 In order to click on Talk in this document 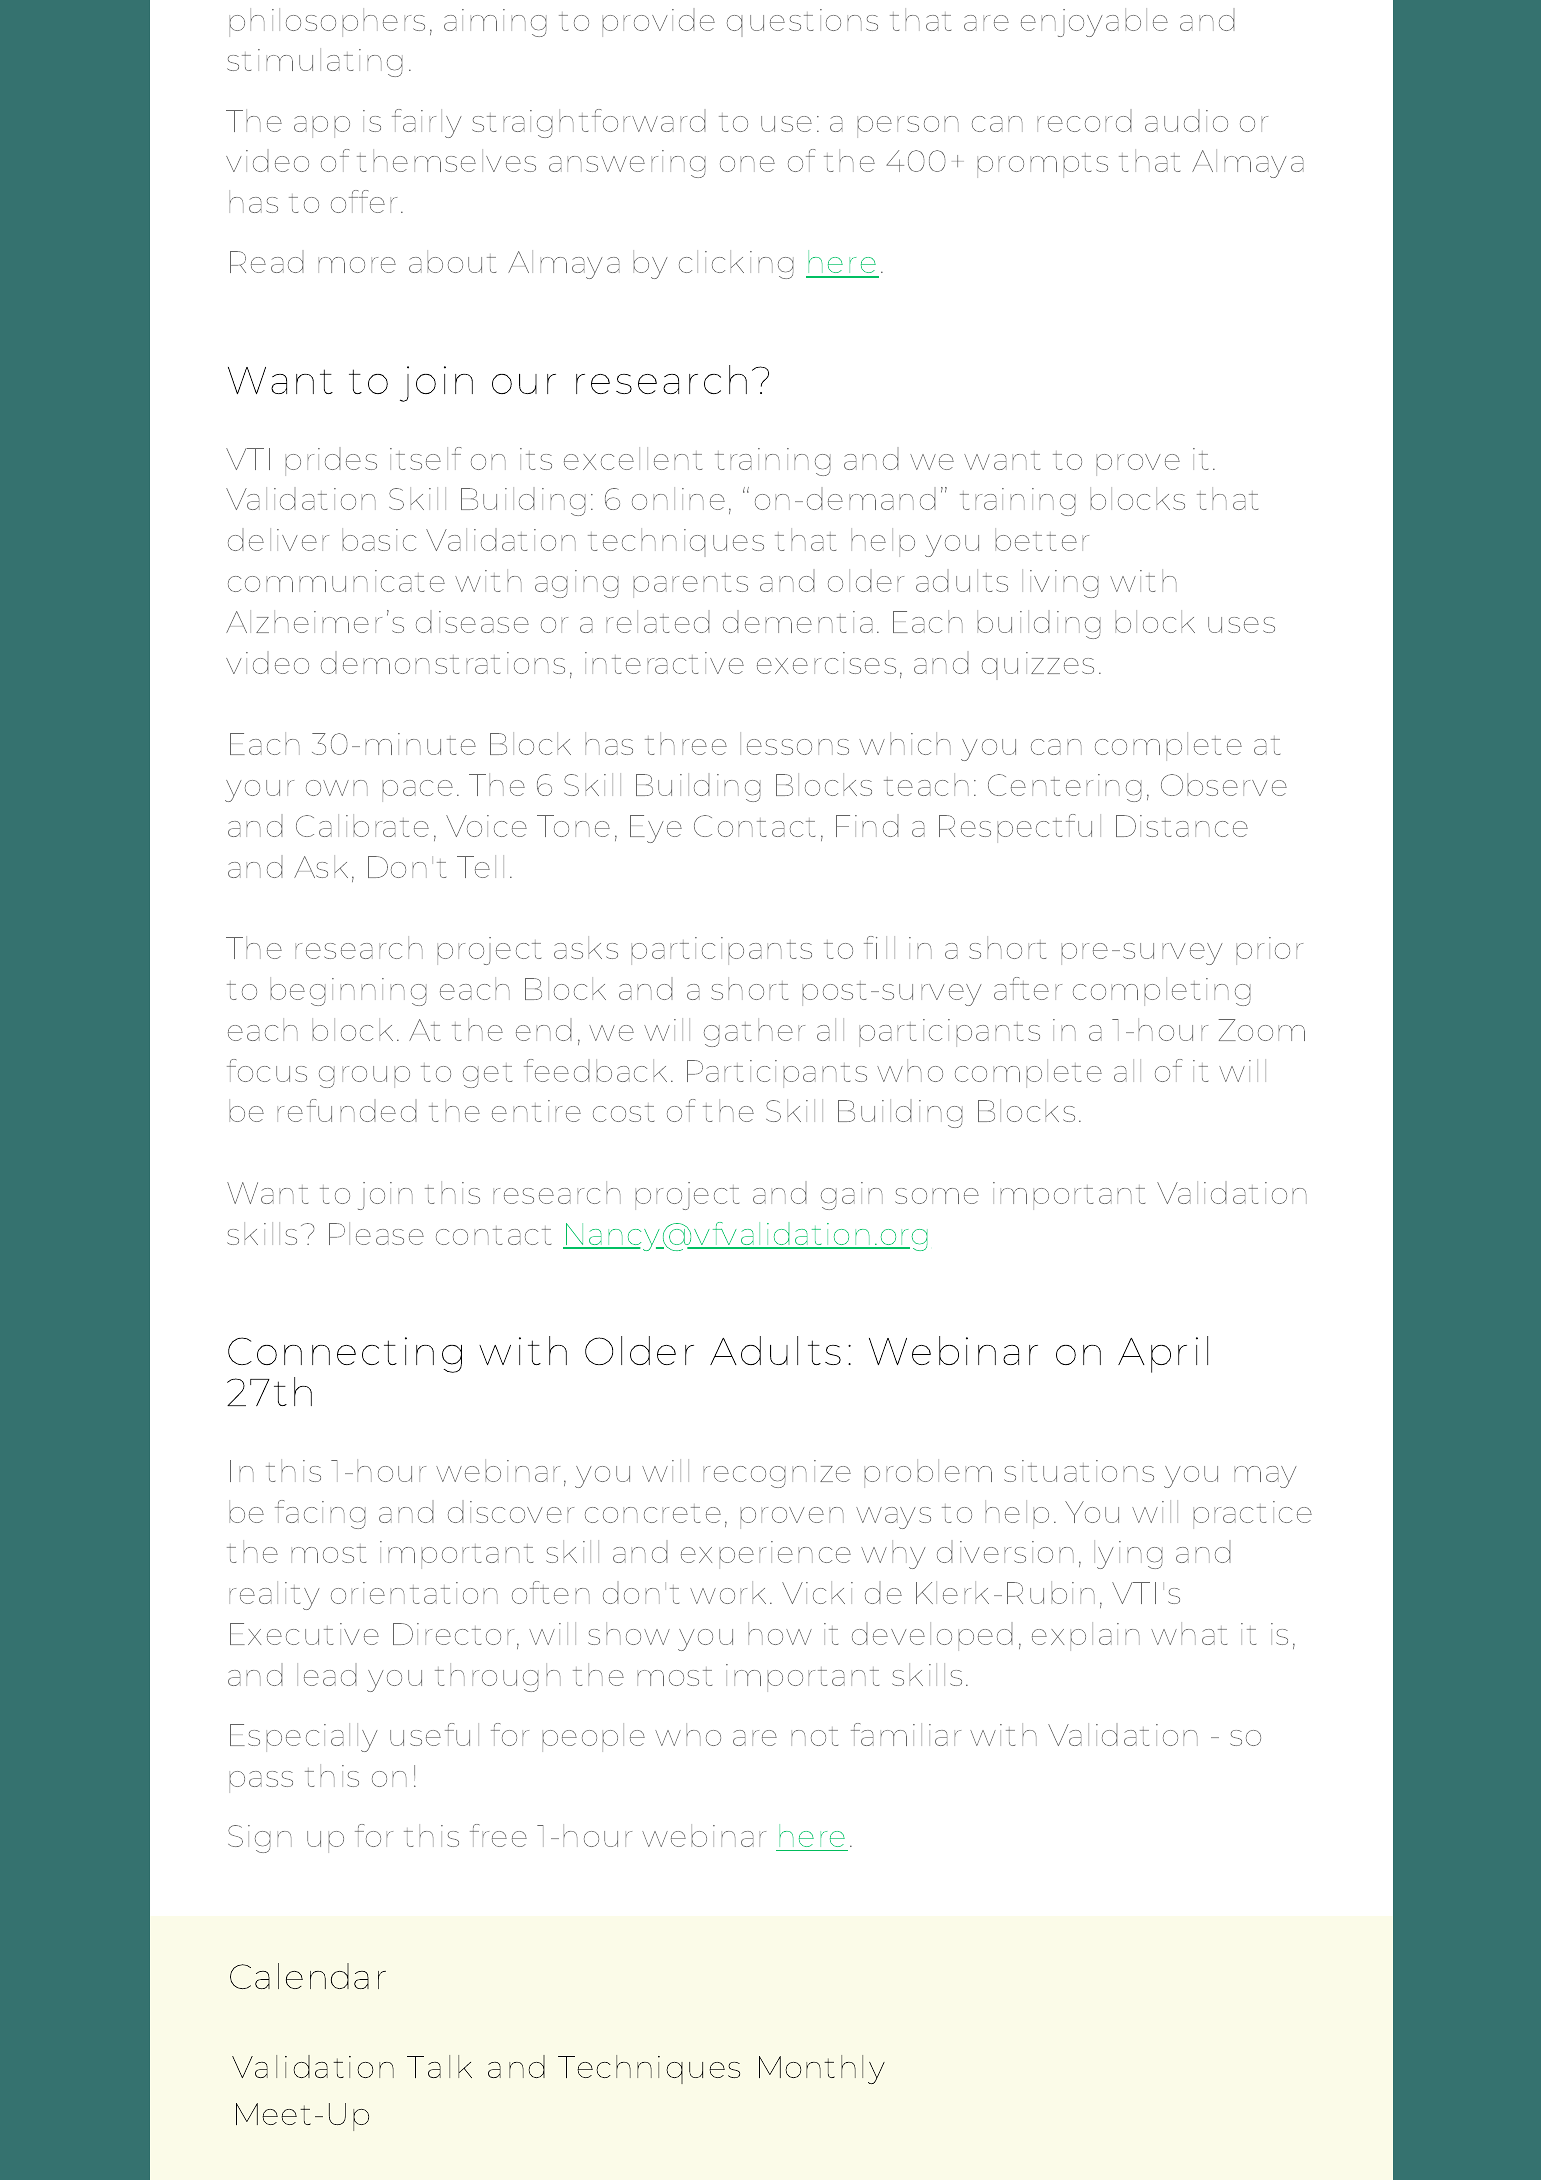, I will do `click(439, 2066)`.
